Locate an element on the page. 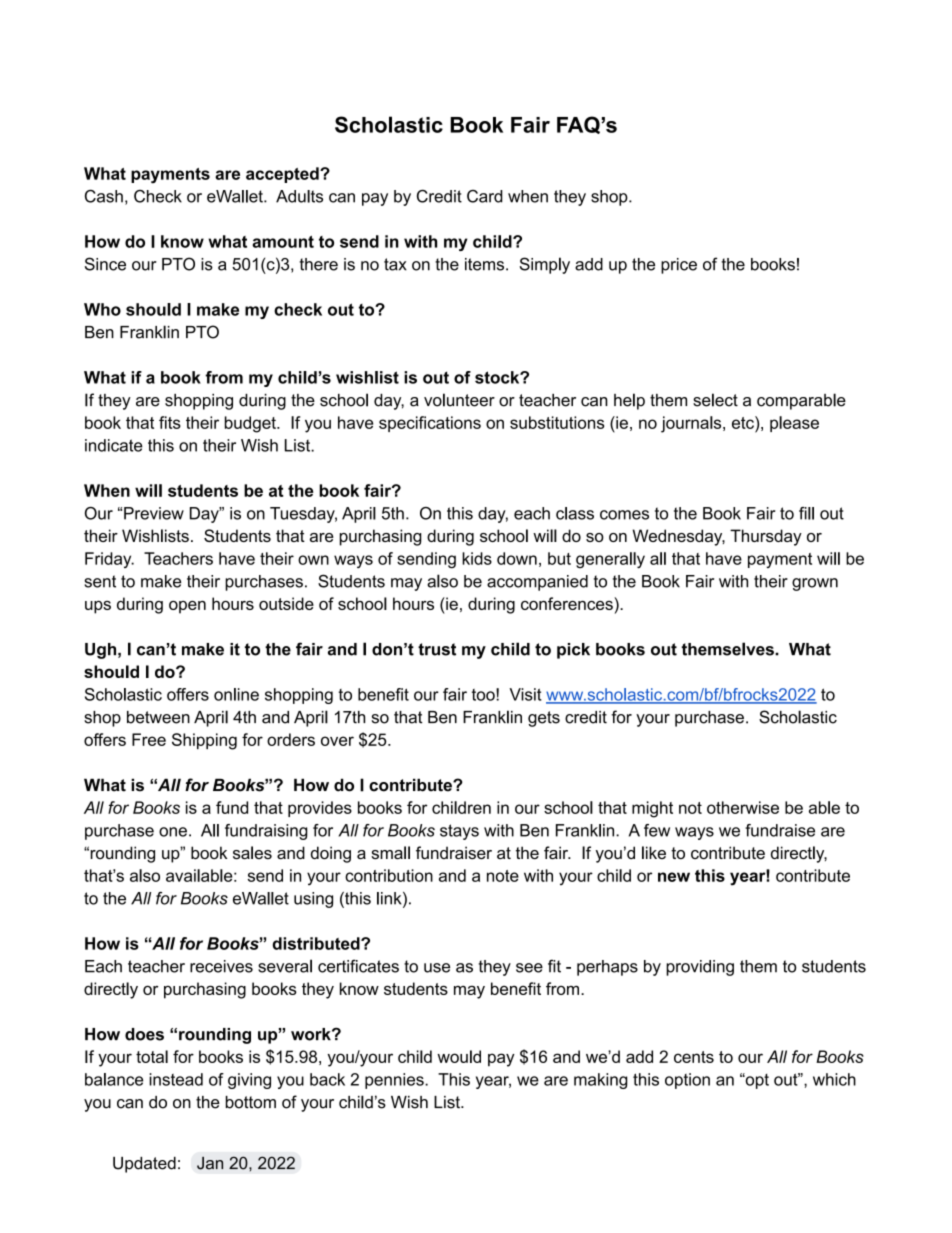 This image has width=952, height=1233. Shipping is located at coordinates (204, 741).
